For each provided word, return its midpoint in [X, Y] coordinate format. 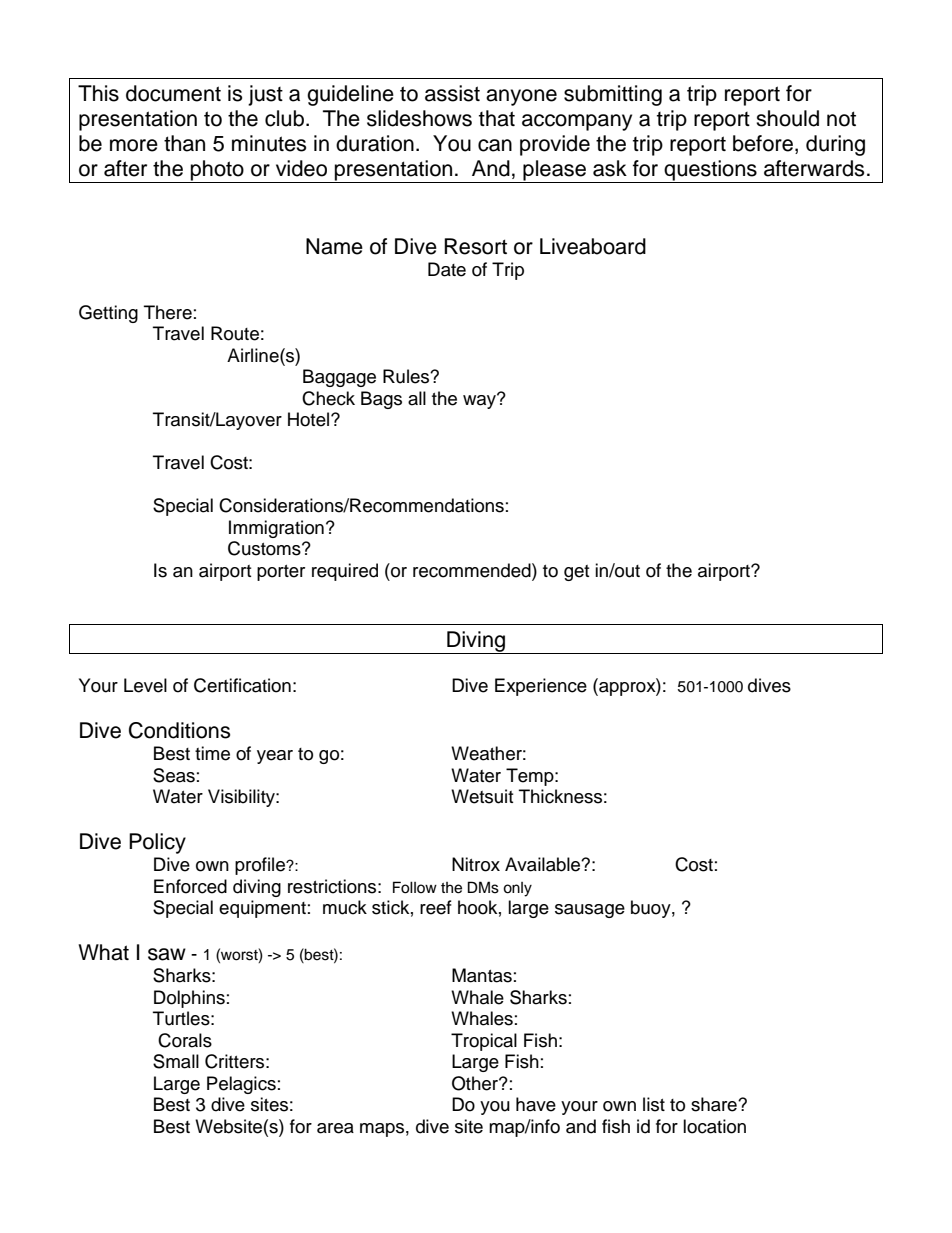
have [536, 1104]
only [517, 889]
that [497, 118]
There [168, 312]
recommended [473, 570]
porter [281, 573]
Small [176, 1061]
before [763, 143]
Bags [381, 400]
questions [711, 171]
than [184, 143]
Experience [541, 687]
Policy [157, 843]
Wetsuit [482, 796]
